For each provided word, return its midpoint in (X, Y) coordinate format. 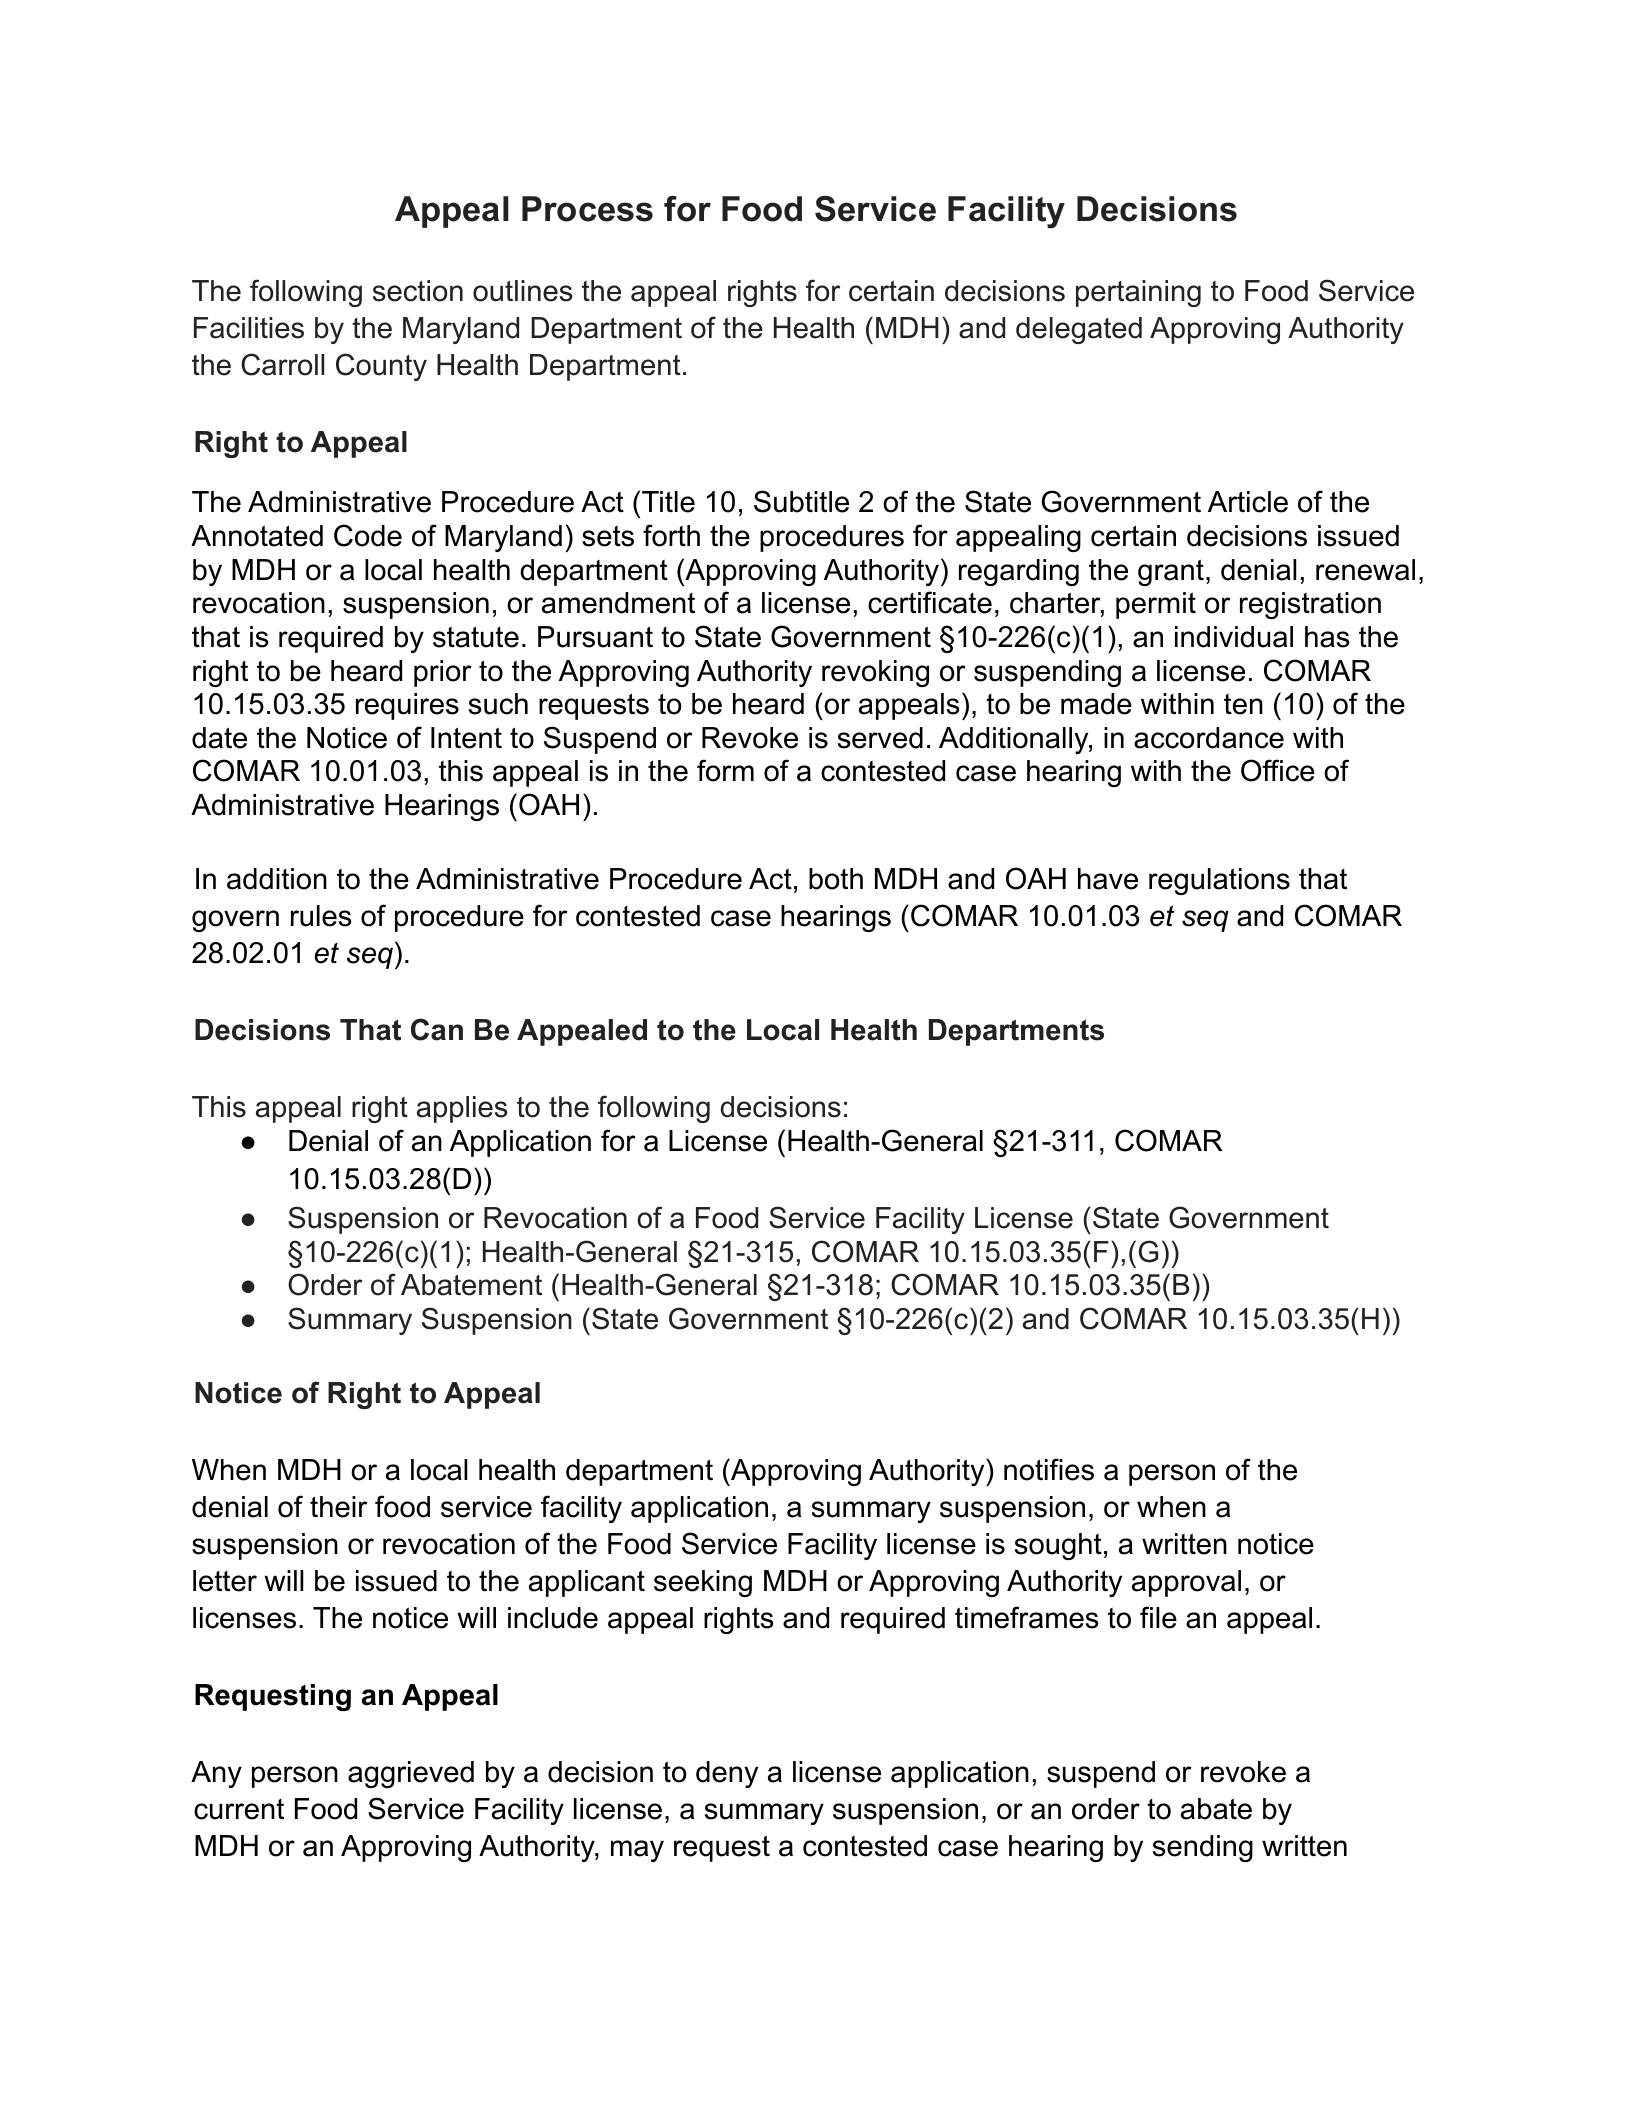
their (339, 1507)
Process (587, 209)
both (836, 879)
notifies (1049, 1469)
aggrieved (411, 1774)
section (418, 291)
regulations (1219, 881)
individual (1234, 637)
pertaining (1138, 293)
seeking (703, 1583)
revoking (875, 673)
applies (462, 1109)
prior (443, 673)
